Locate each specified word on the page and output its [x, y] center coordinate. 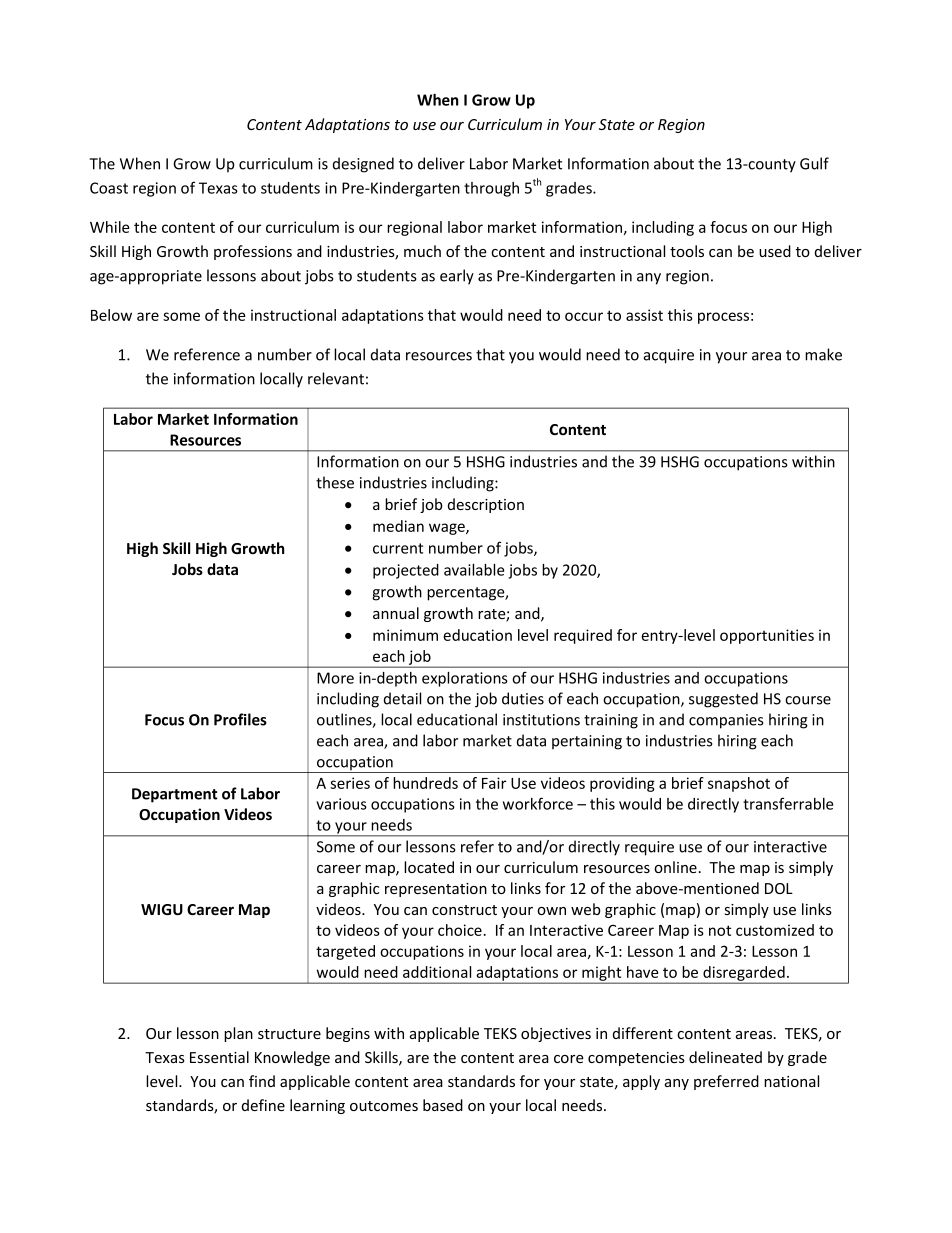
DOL [779, 888]
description [486, 505]
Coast [109, 188]
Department [175, 795]
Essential [219, 1057]
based [443, 1105]
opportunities [767, 636]
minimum [405, 635]
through [491, 189]
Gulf [814, 163]
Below [111, 315]
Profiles [240, 719]
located [429, 867]
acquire [669, 356]
